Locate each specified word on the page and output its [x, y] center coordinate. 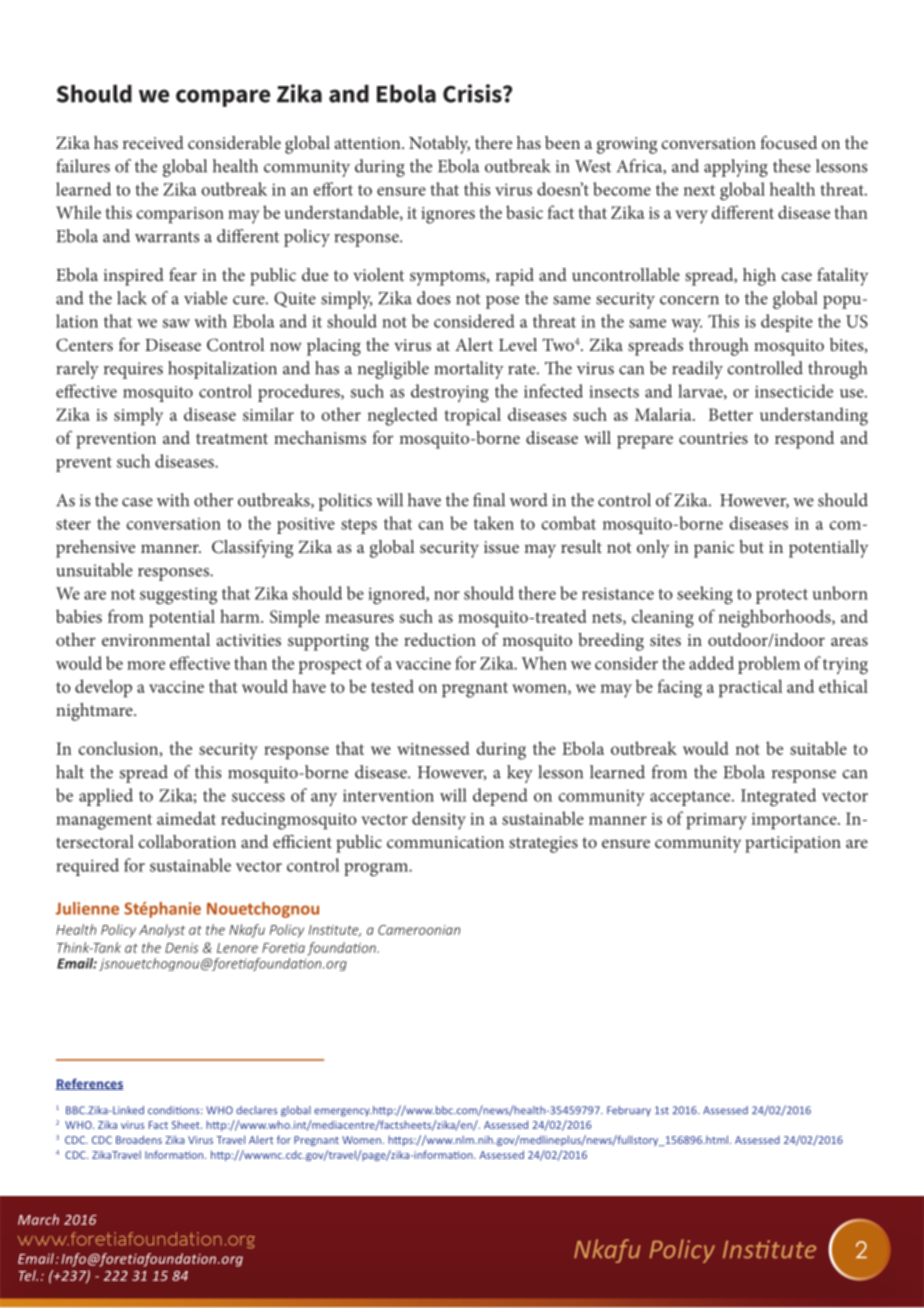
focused [788, 142]
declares [257, 1110]
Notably [439, 145]
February [629, 1111]
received [153, 142]
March [38, 1219]
